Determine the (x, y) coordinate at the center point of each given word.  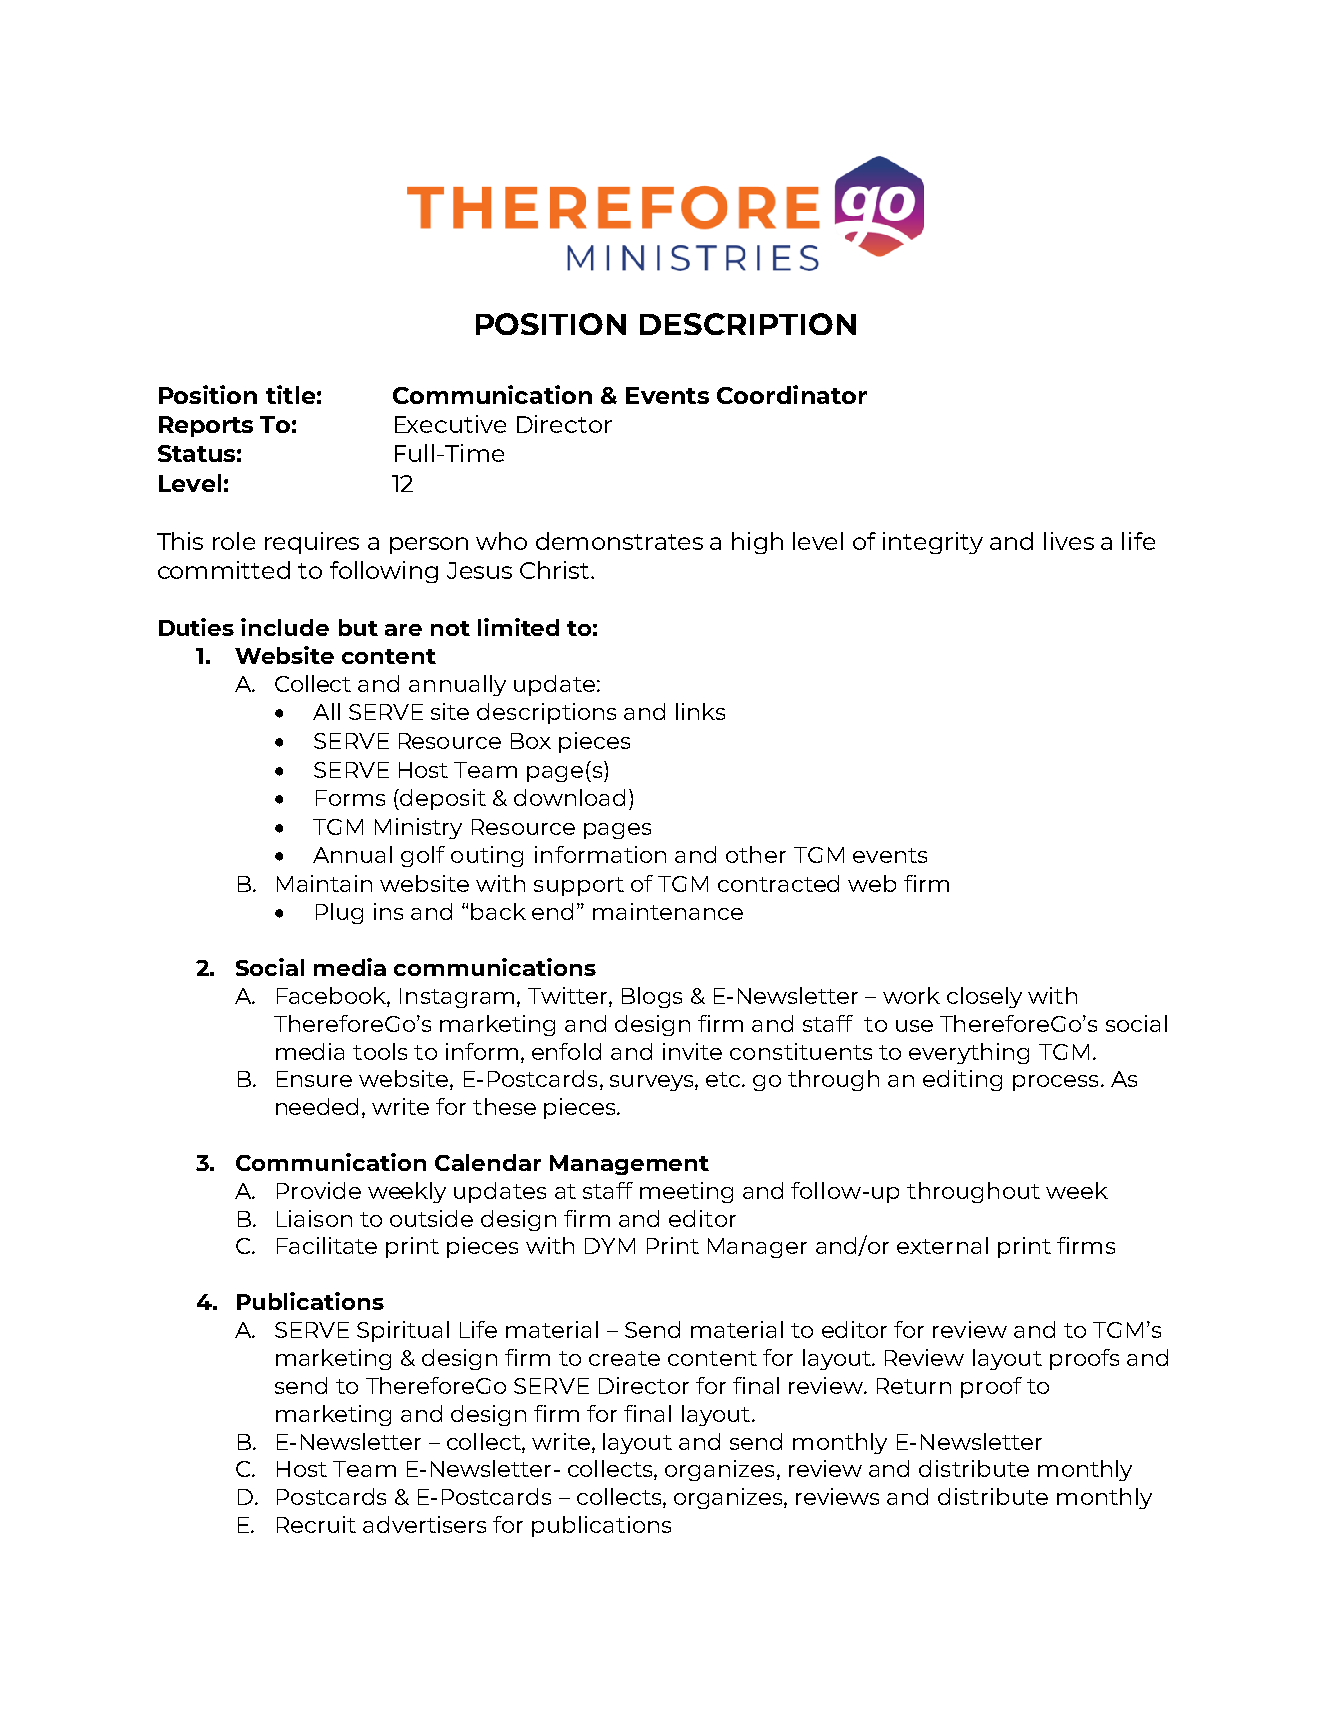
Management (629, 1165)
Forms (350, 798)
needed (317, 1106)
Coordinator (792, 394)
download (569, 797)
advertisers (424, 1524)
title (290, 394)
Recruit (316, 1524)
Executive (450, 424)
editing (962, 1080)
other (756, 854)
